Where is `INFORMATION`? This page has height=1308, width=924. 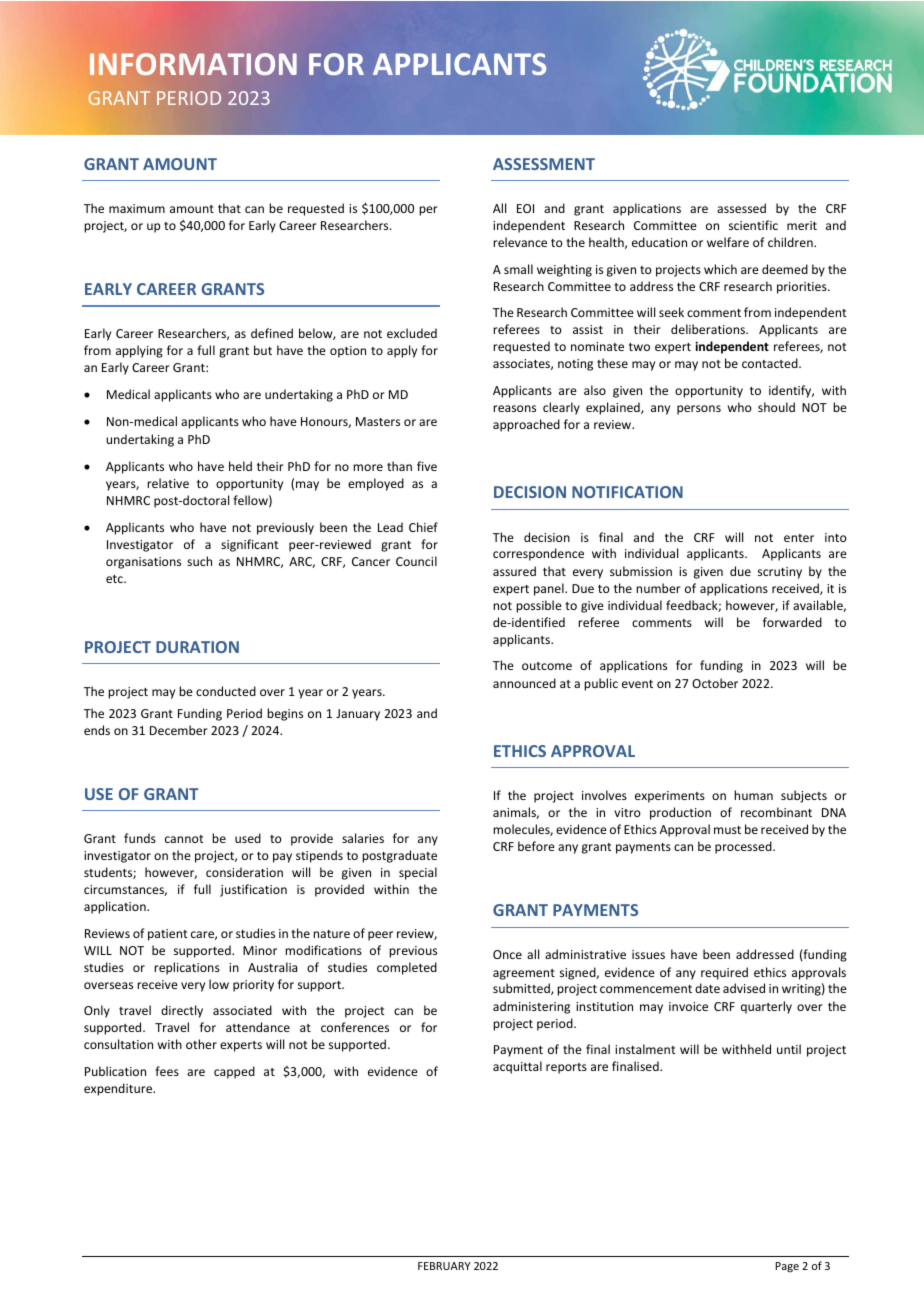 INFORMATION is located at coordinates (193, 64).
